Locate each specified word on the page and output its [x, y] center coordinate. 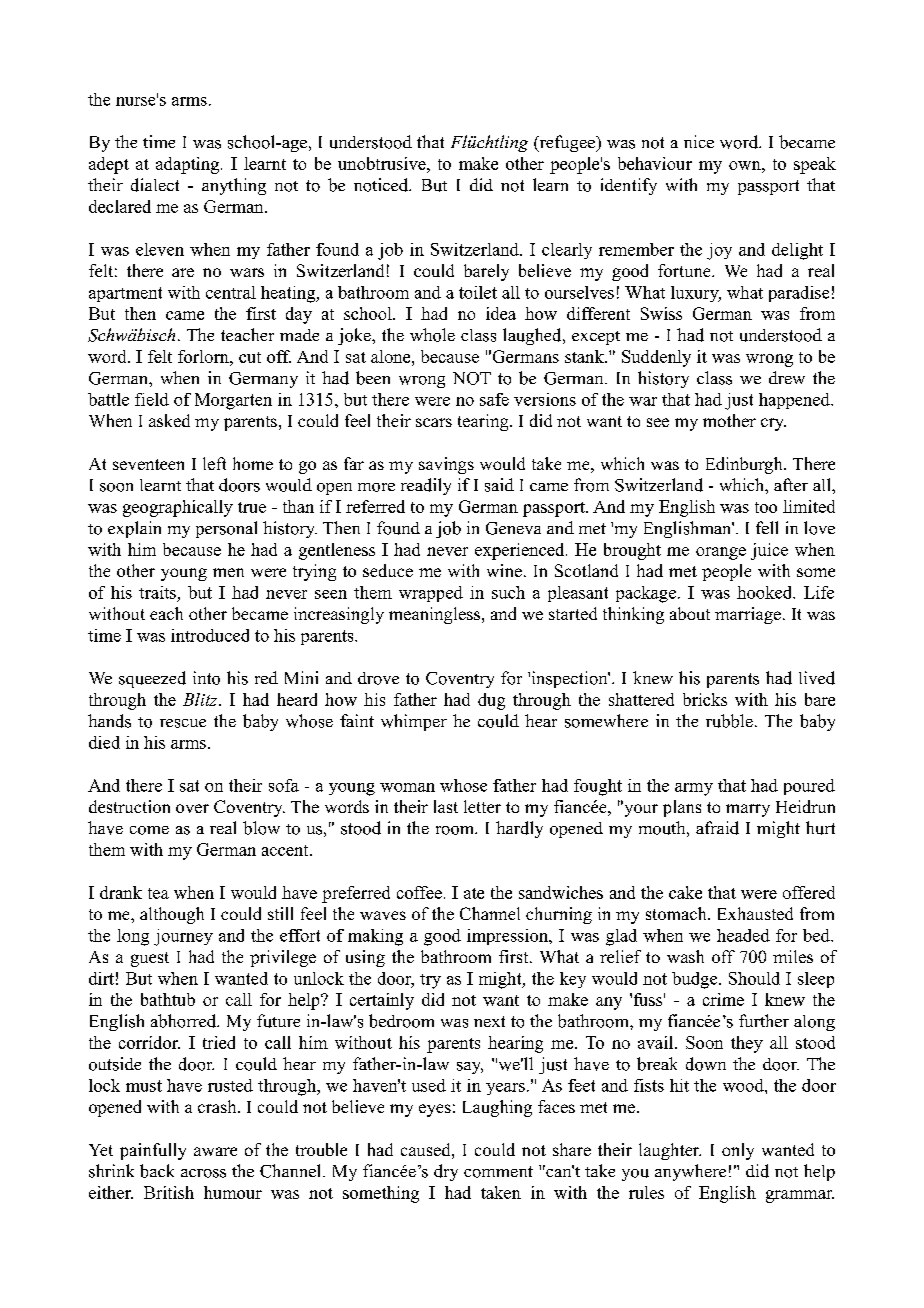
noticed [382, 185]
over [192, 808]
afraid [717, 828]
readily [426, 486]
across [203, 1173]
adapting [187, 165]
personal [226, 529]
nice [699, 141]
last [446, 806]
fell [767, 527]
